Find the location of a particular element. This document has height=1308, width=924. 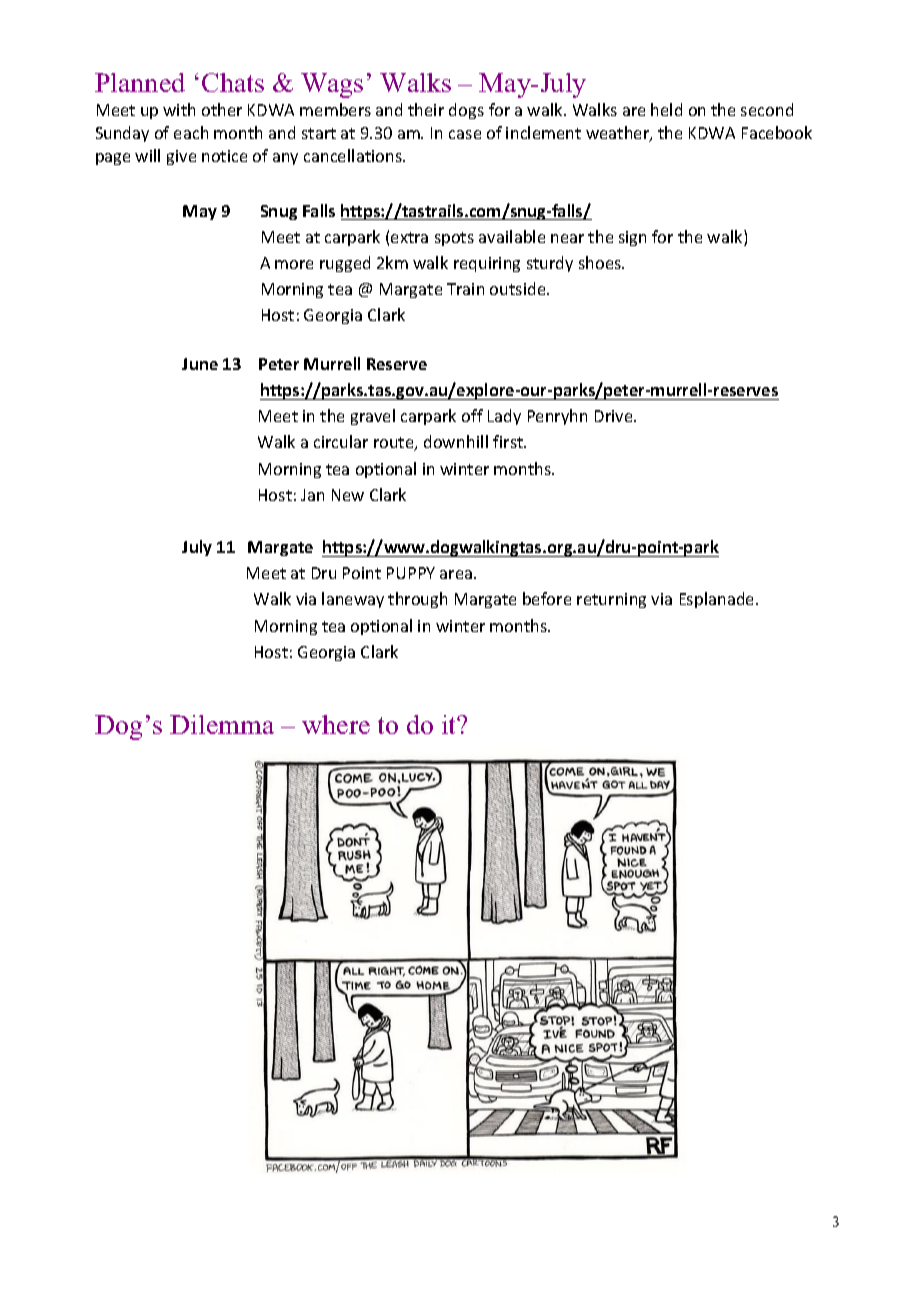

returning is located at coordinates (611, 600).
